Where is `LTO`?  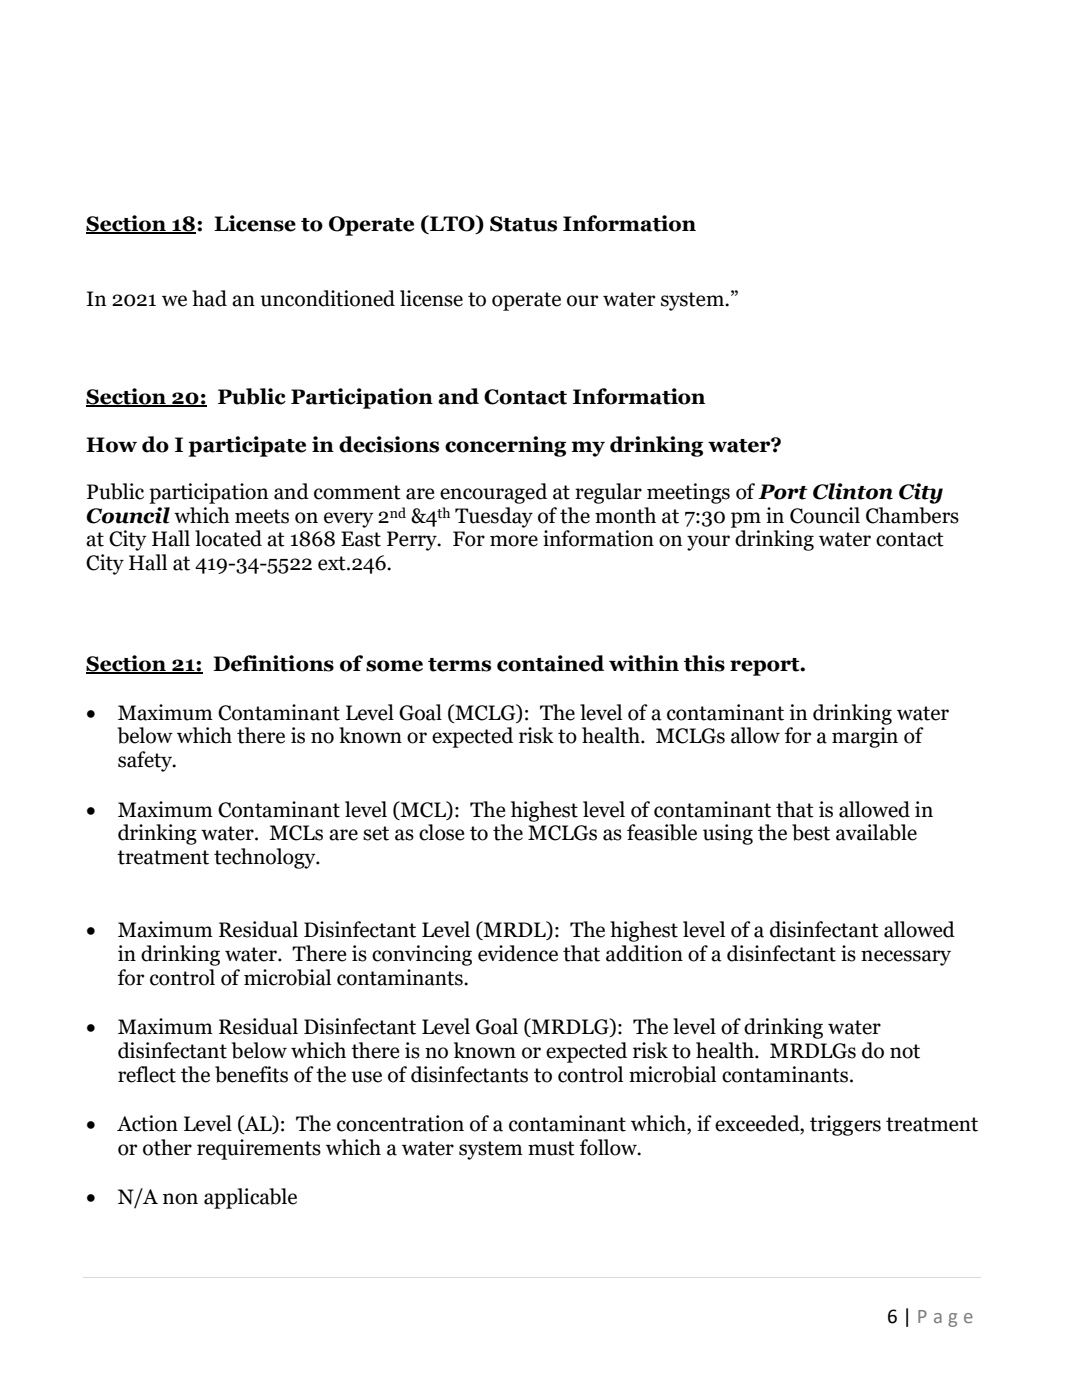
LTO is located at coordinates (452, 224).
